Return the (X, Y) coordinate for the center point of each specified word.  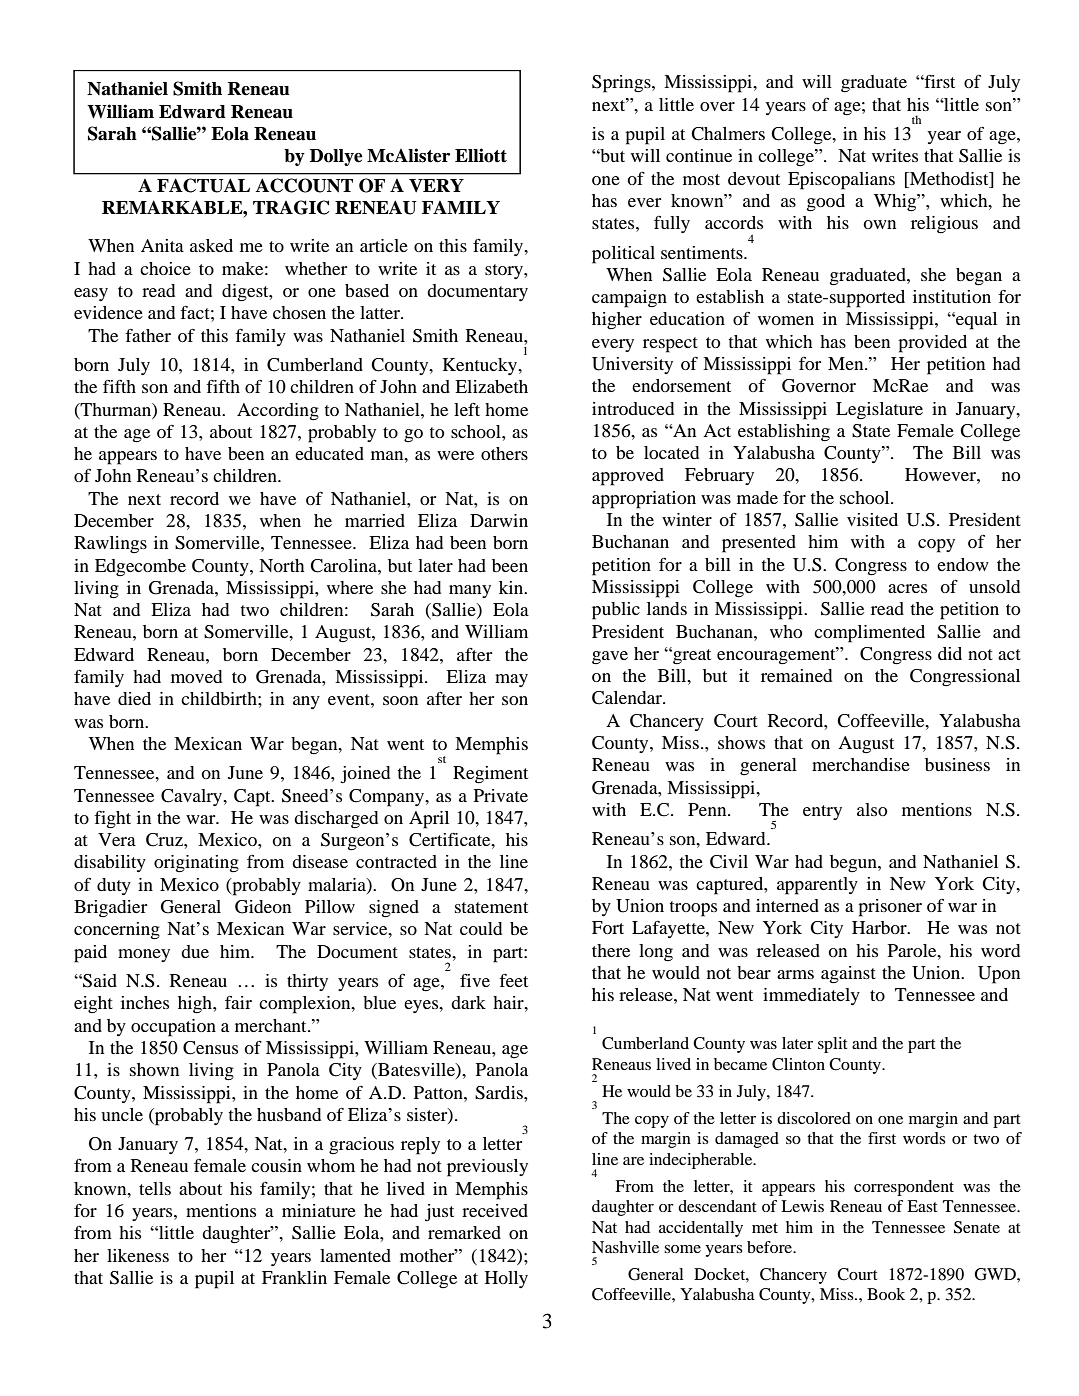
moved (196, 676)
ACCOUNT (304, 185)
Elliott (481, 155)
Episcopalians (841, 181)
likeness (138, 1255)
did (950, 653)
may (511, 680)
